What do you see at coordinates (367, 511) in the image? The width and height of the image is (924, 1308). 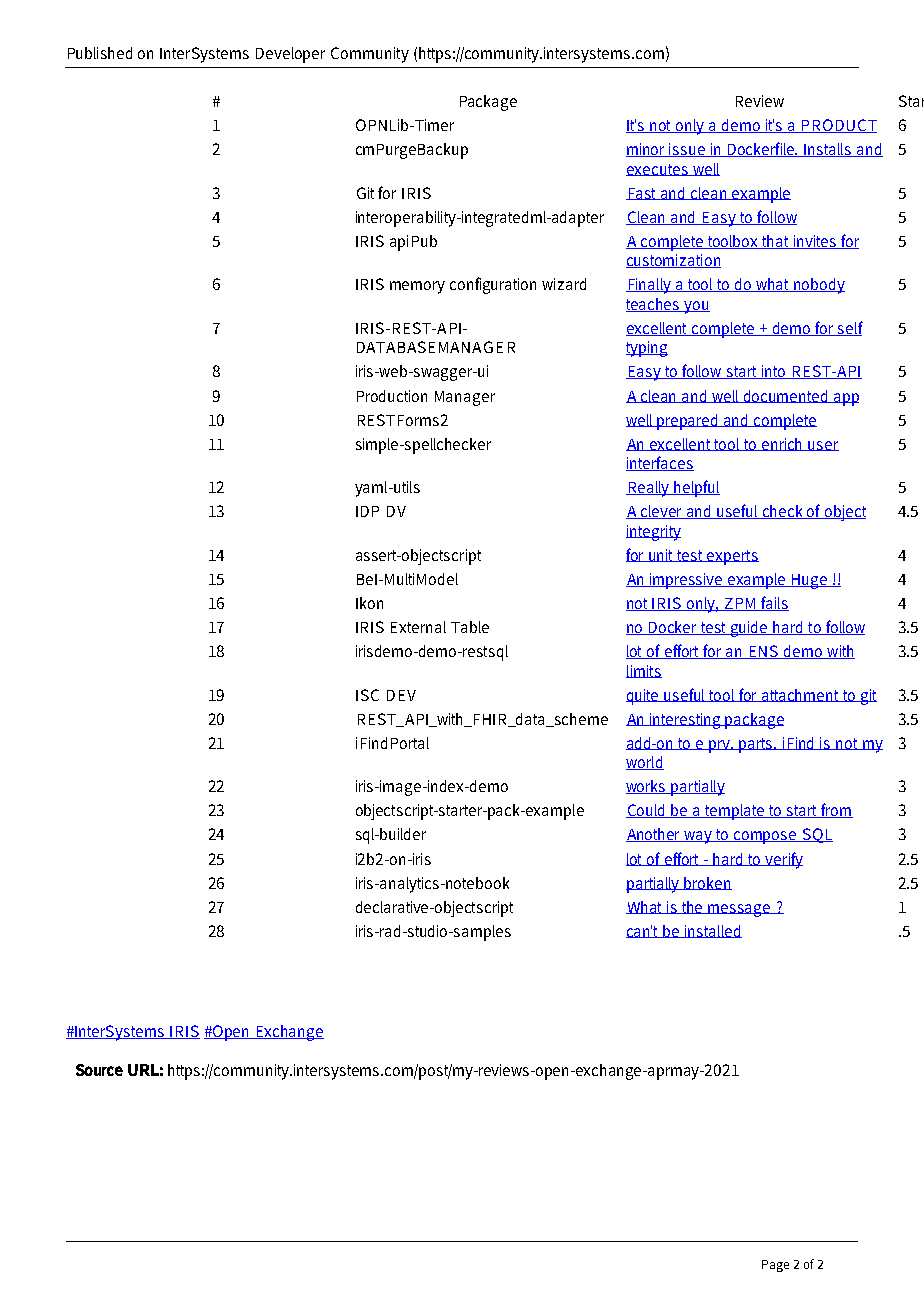 I see `IDP` at bounding box center [367, 511].
